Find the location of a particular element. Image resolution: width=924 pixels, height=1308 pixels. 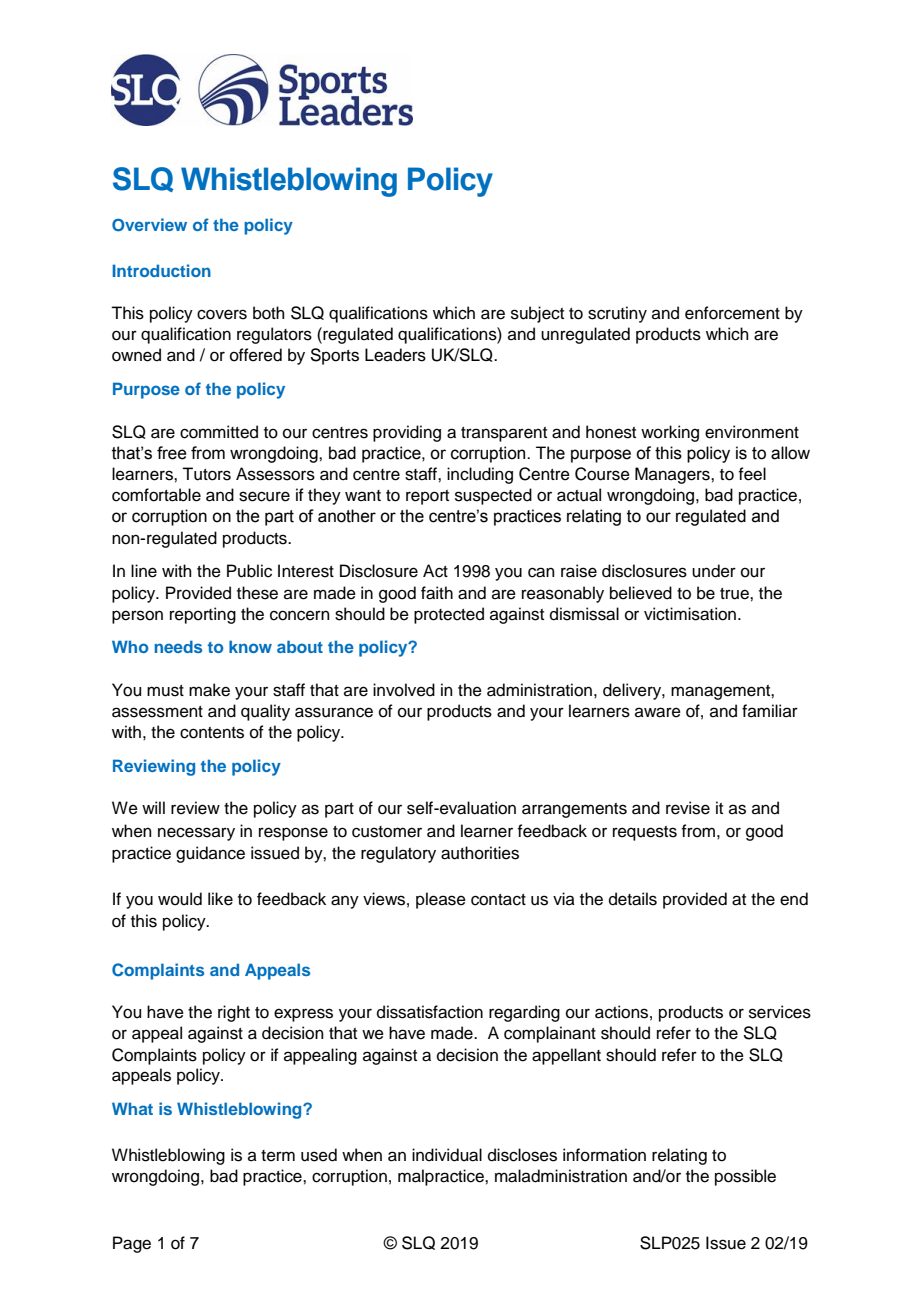

feel is located at coordinates (752, 474).
